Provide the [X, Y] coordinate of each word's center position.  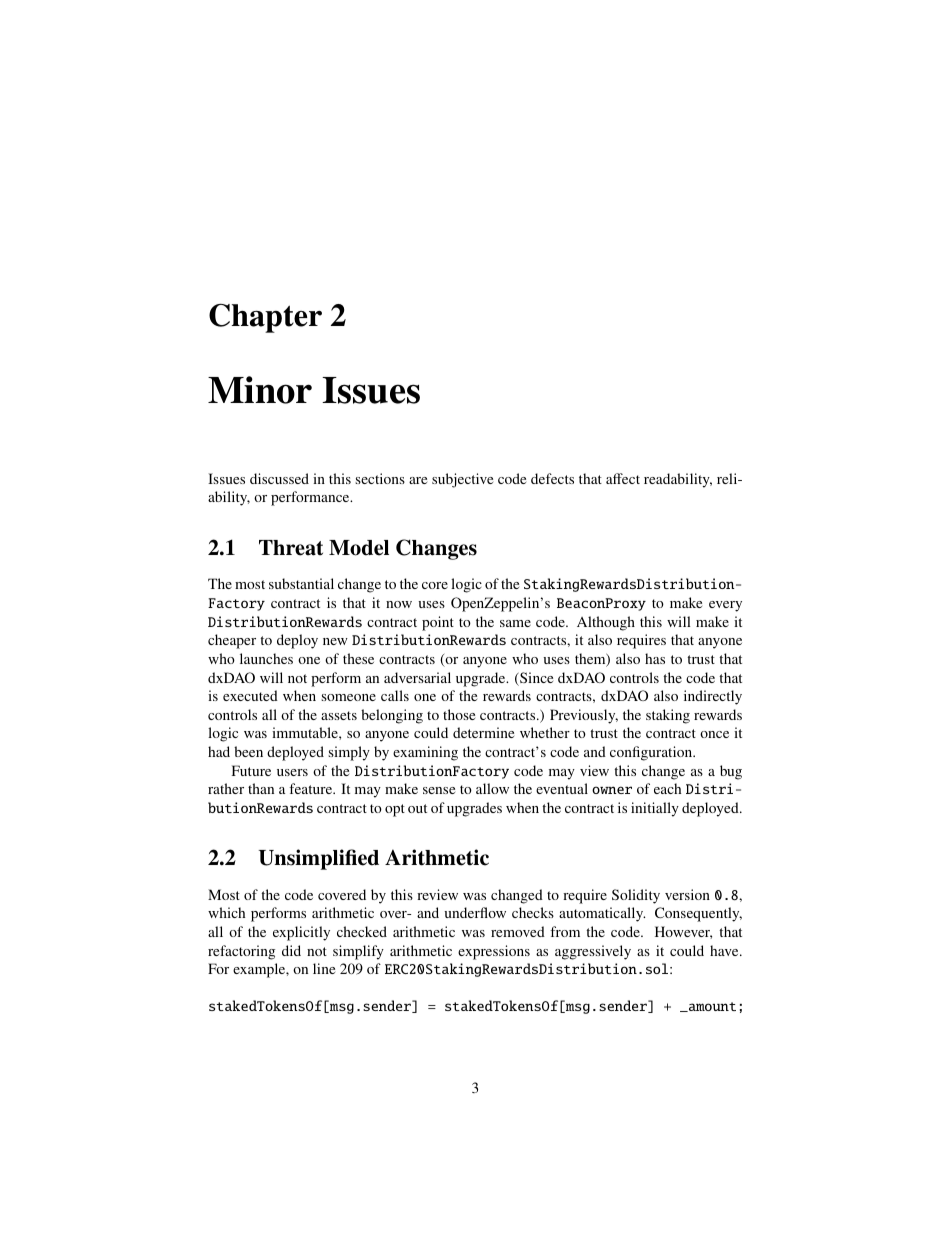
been [248, 751]
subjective [462, 480]
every [725, 606]
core [435, 585]
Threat [291, 548]
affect [623, 478]
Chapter [265, 318]
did [291, 950]
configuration [652, 753]
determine [483, 732]
